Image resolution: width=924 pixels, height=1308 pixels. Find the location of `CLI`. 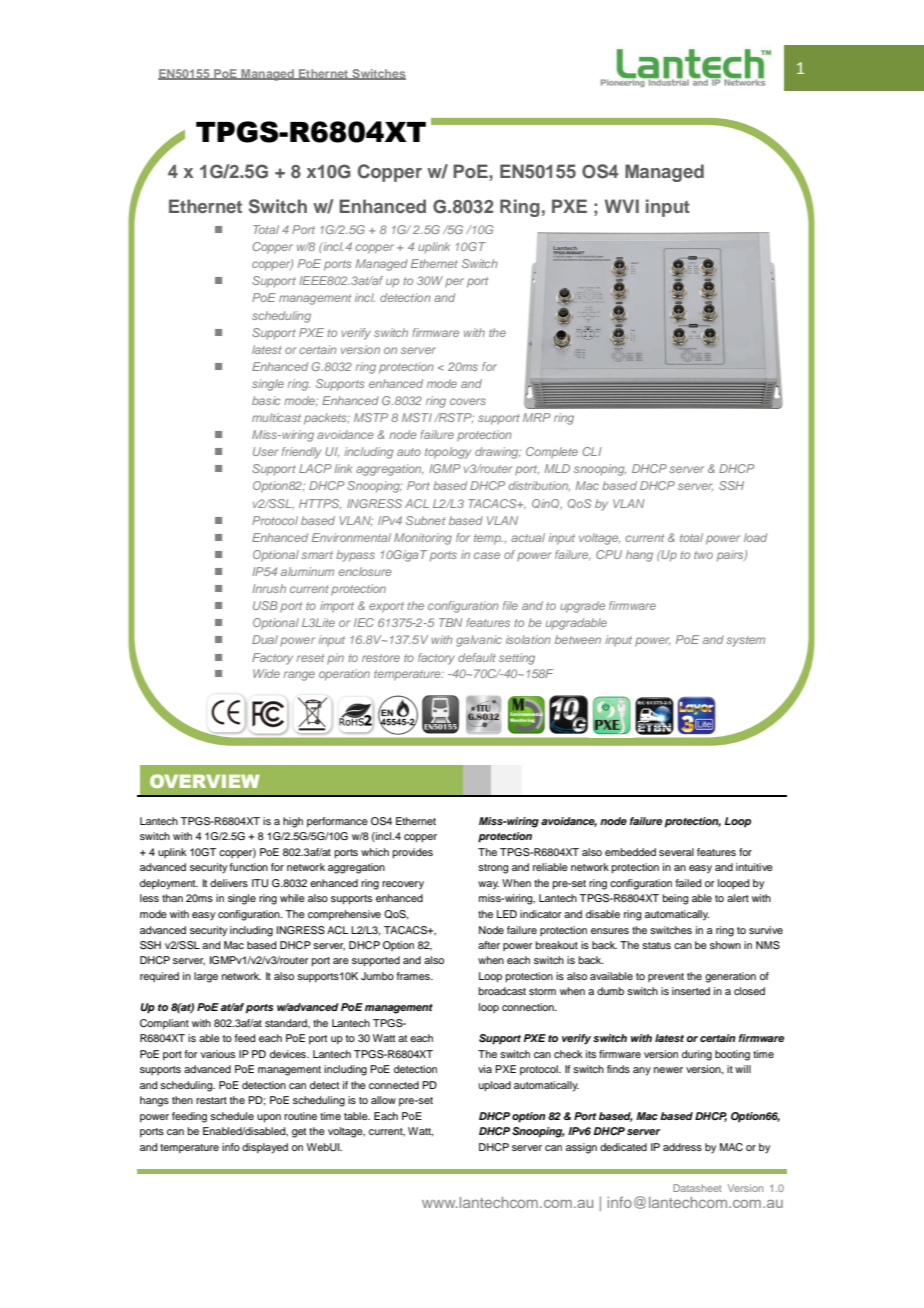

CLI is located at coordinates (592, 451).
